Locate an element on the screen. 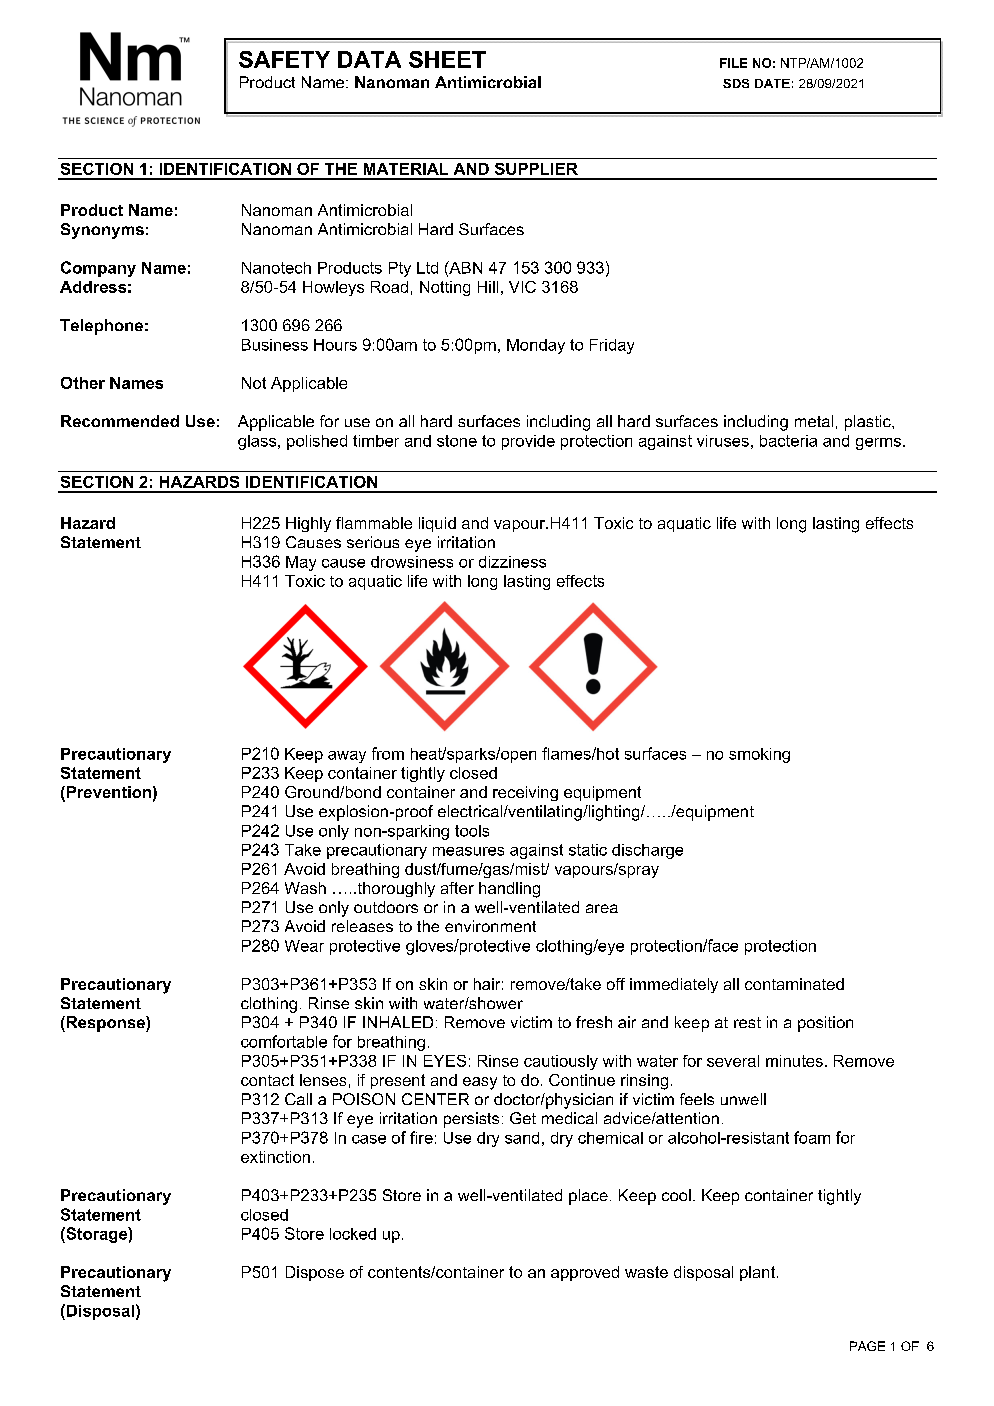  smoking is located at coordinates (759, 755).
